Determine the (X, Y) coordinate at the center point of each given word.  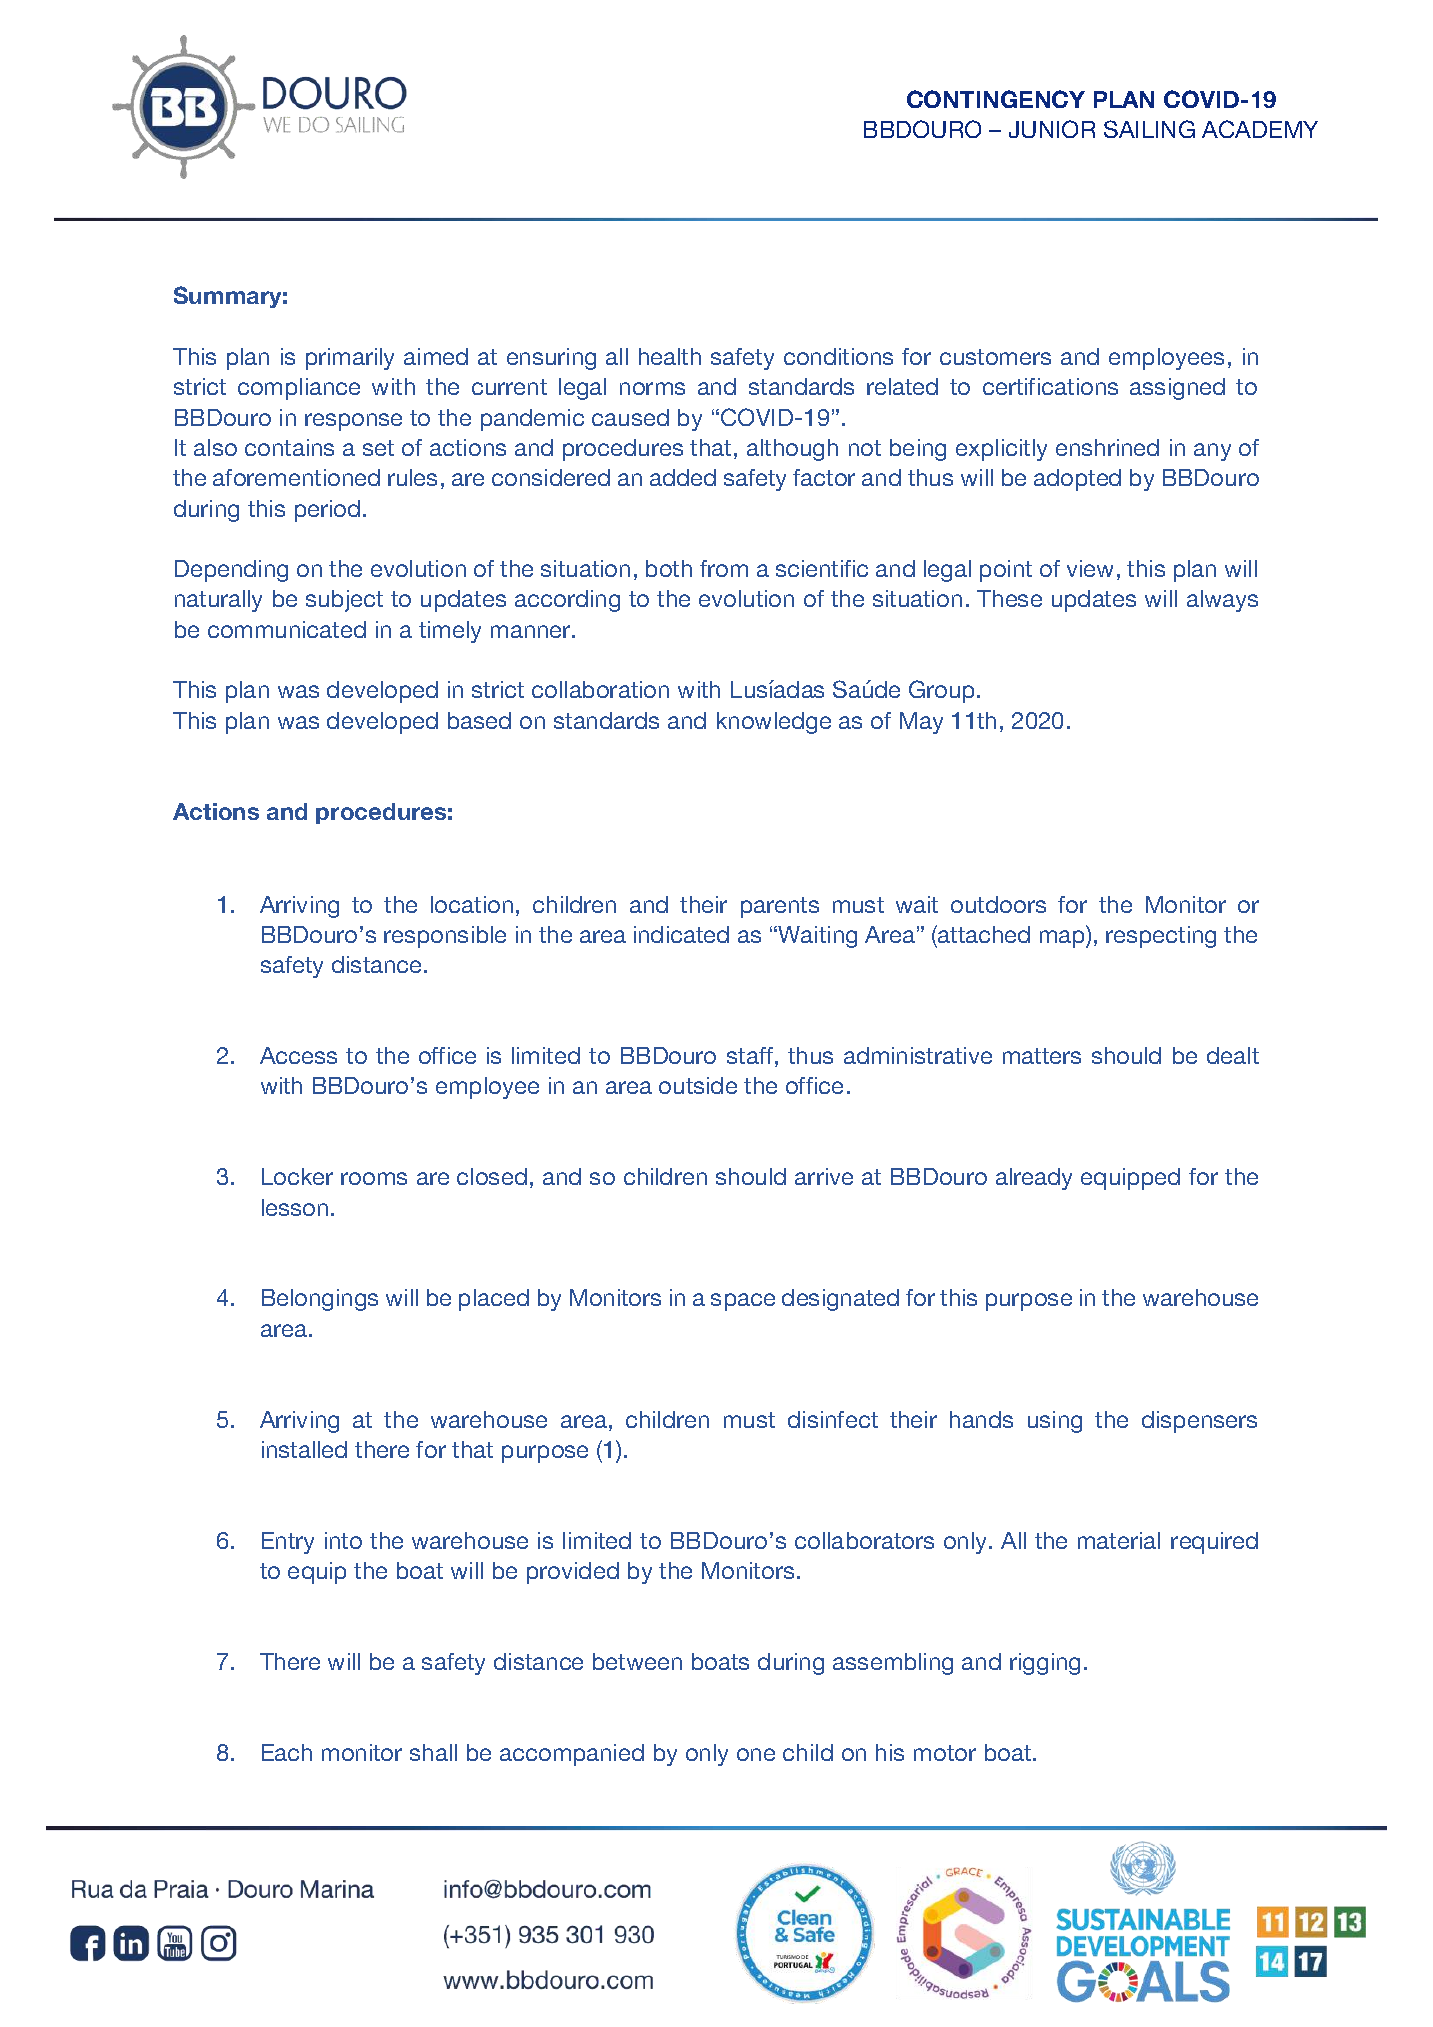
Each (287, 1752)
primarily (350, 359)
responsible (445, 937)
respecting (1161, 937)
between (637, 1661)
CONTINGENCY (996, 99)
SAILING (1149, 129)
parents (780, 907)
